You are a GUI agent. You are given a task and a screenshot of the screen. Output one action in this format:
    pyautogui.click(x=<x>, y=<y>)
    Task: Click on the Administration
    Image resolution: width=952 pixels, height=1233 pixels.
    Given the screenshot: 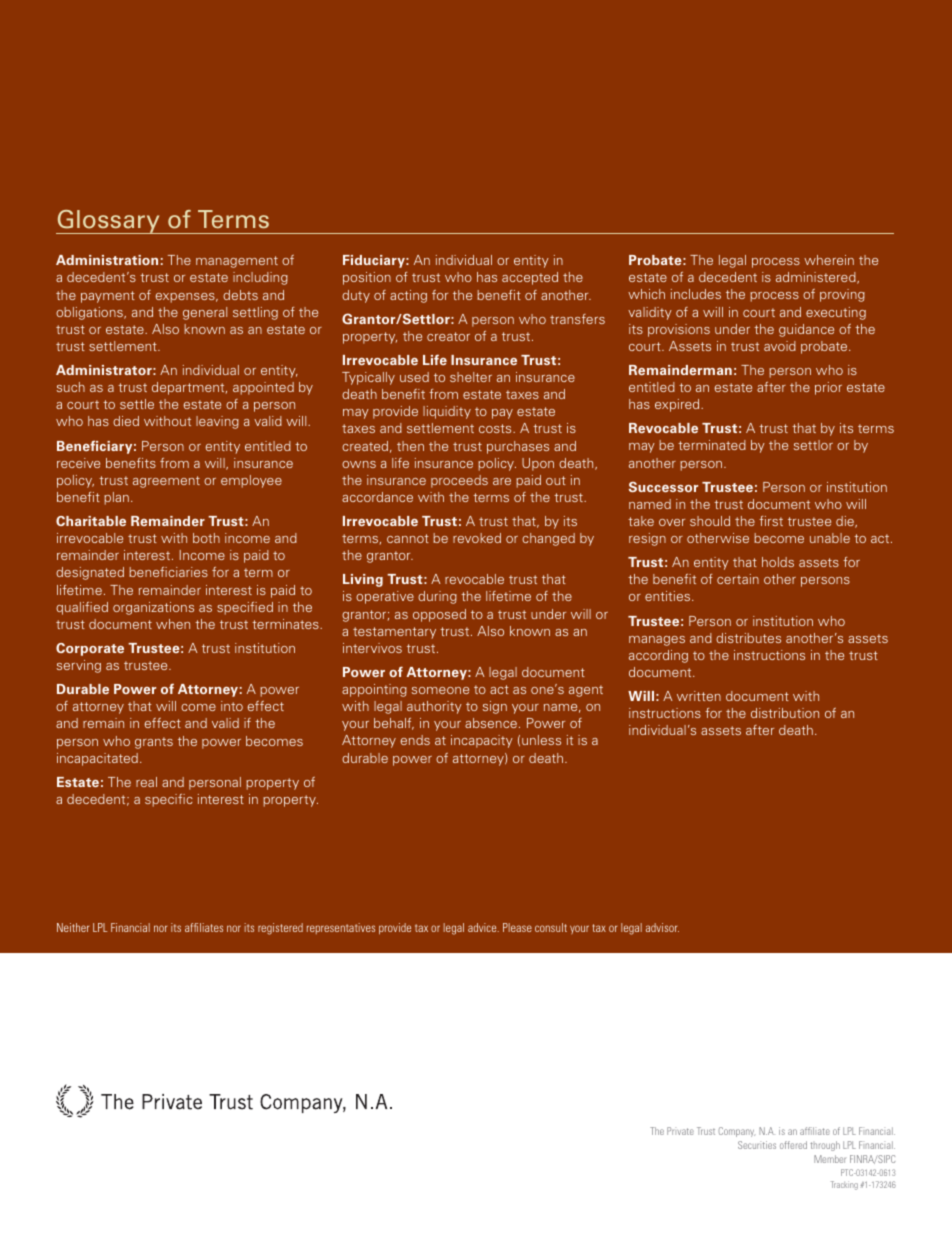 What is the action you would take?
    pyautogui.click(x=107, y=260)
